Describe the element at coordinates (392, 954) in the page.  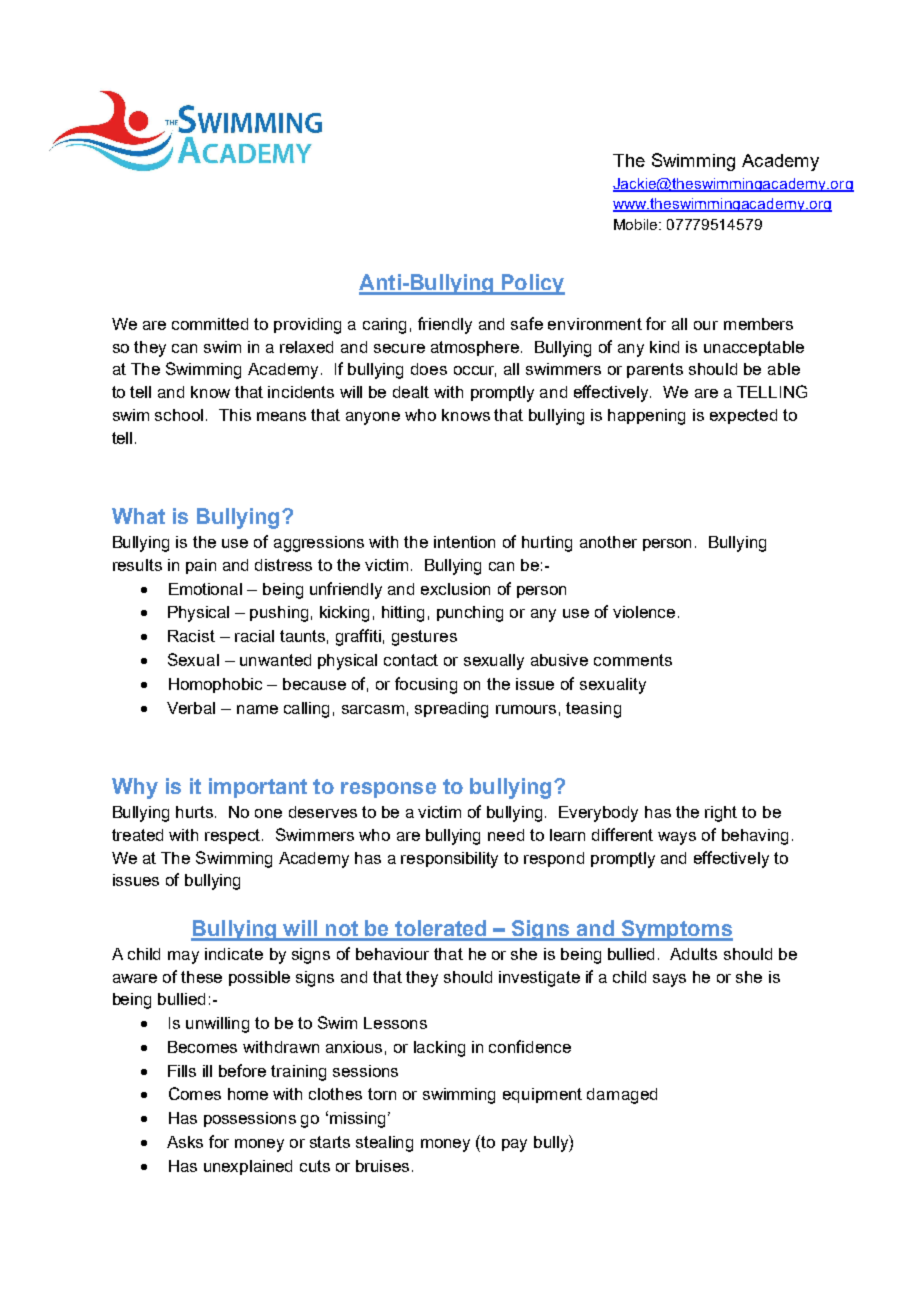
I see `behaviour` at that location.
